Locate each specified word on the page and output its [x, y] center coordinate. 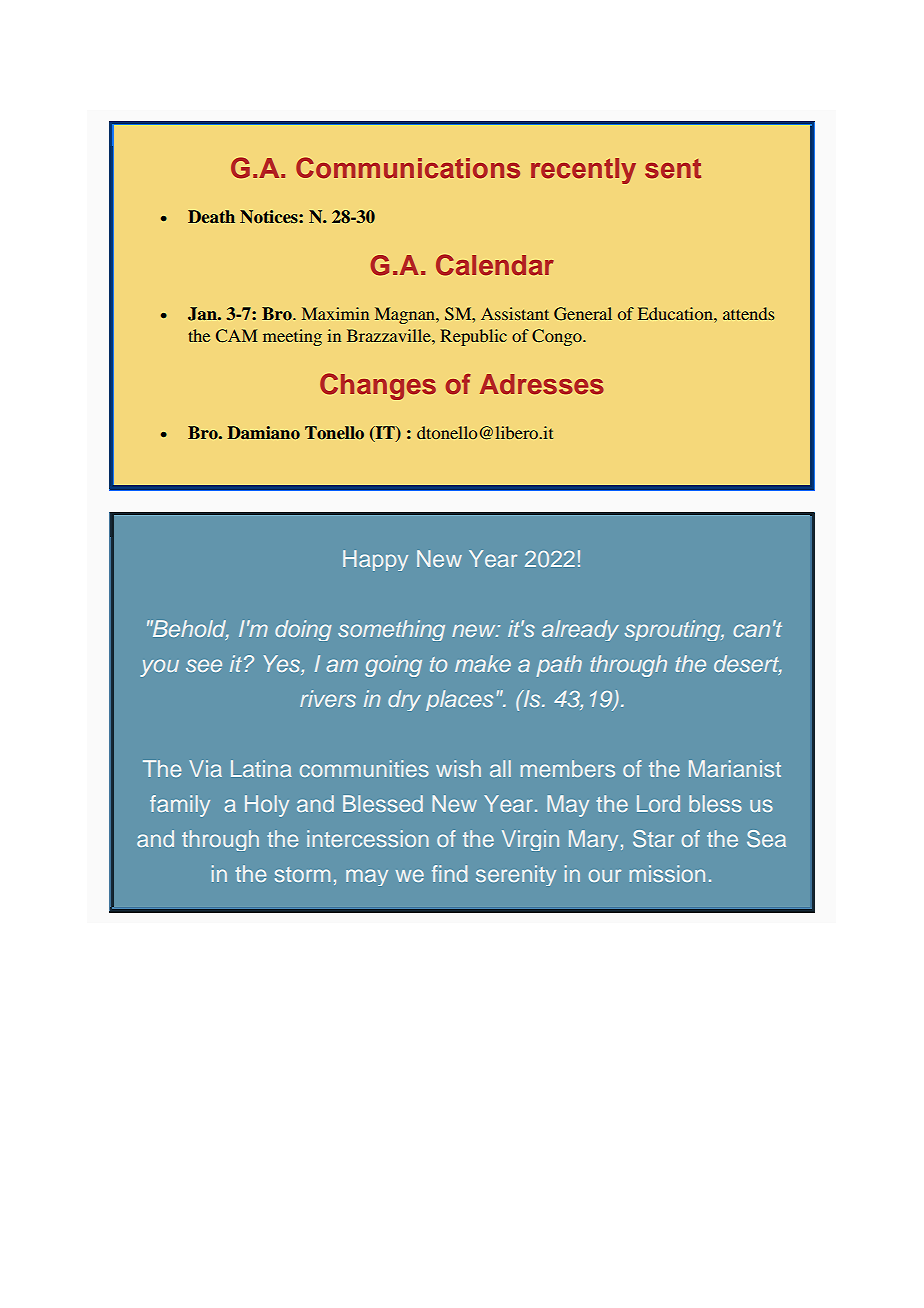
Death [211, 216]
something [391, 630]
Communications [408, 168]
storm [302, 874]
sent [673, 169]
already [580, 630]
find [449, 873]
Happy [375, 560]
